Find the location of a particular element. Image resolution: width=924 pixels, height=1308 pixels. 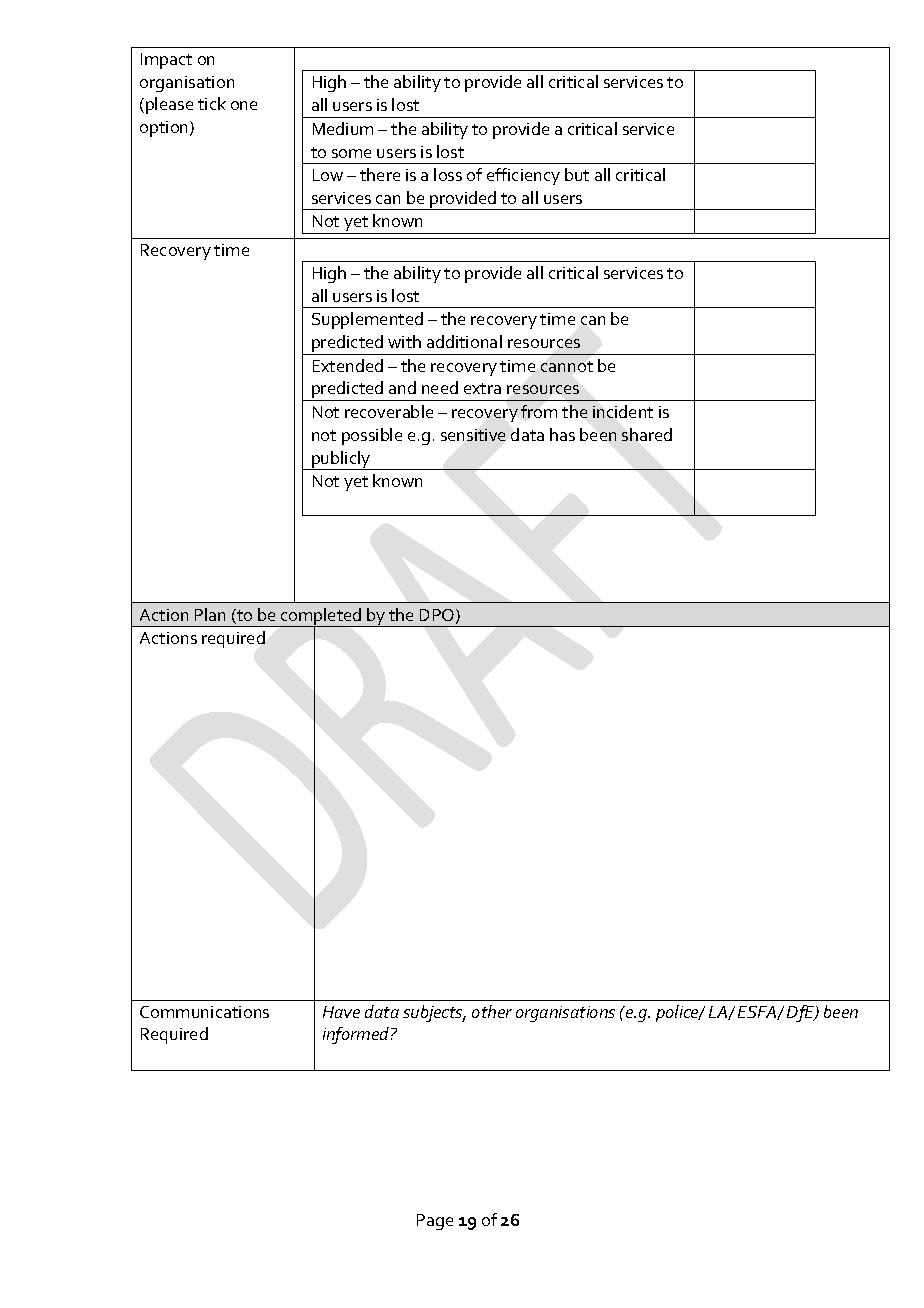

shared is located at coordinates (647, 434).
